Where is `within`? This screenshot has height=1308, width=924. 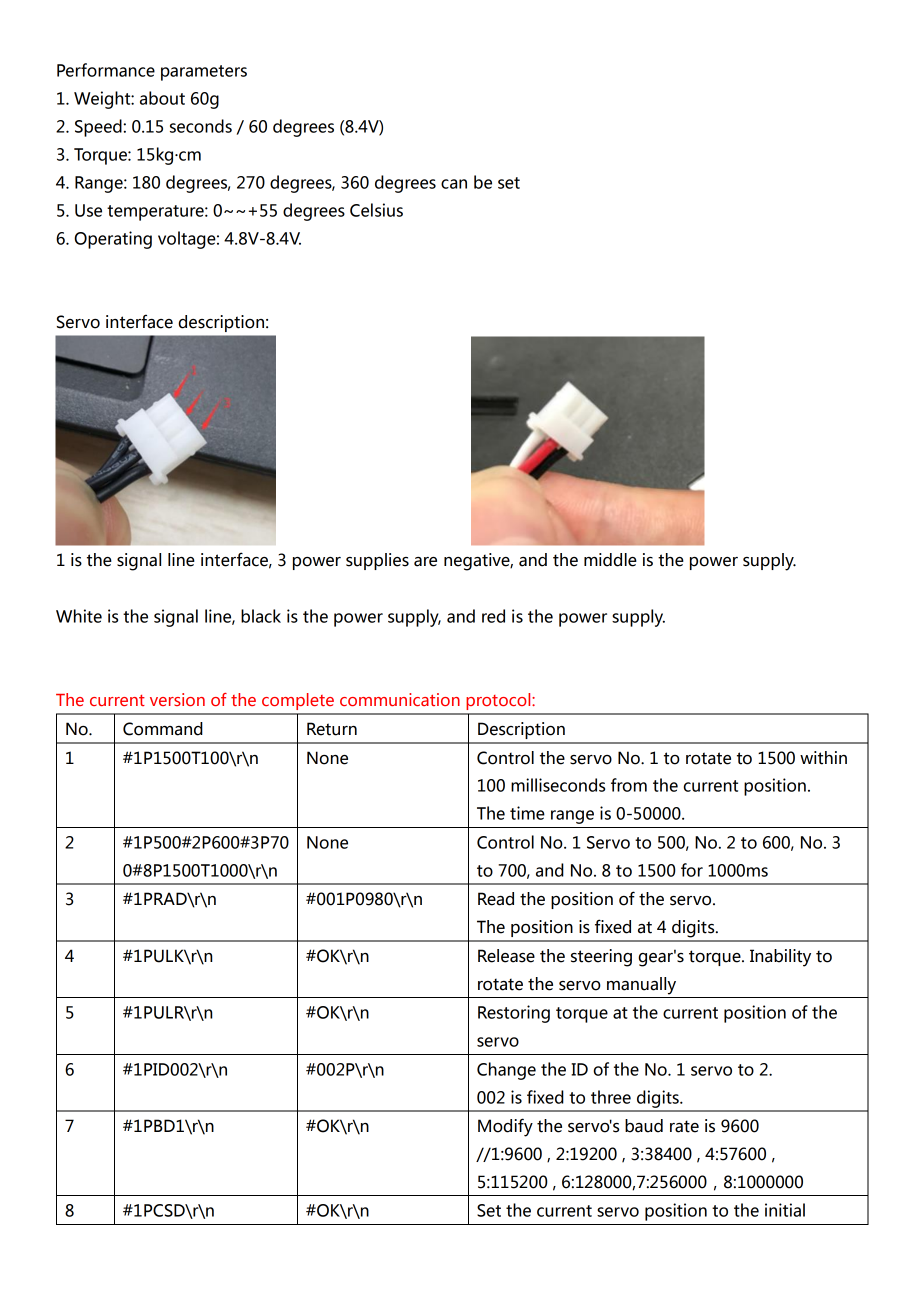
within is located at coordinates (823, 758).
